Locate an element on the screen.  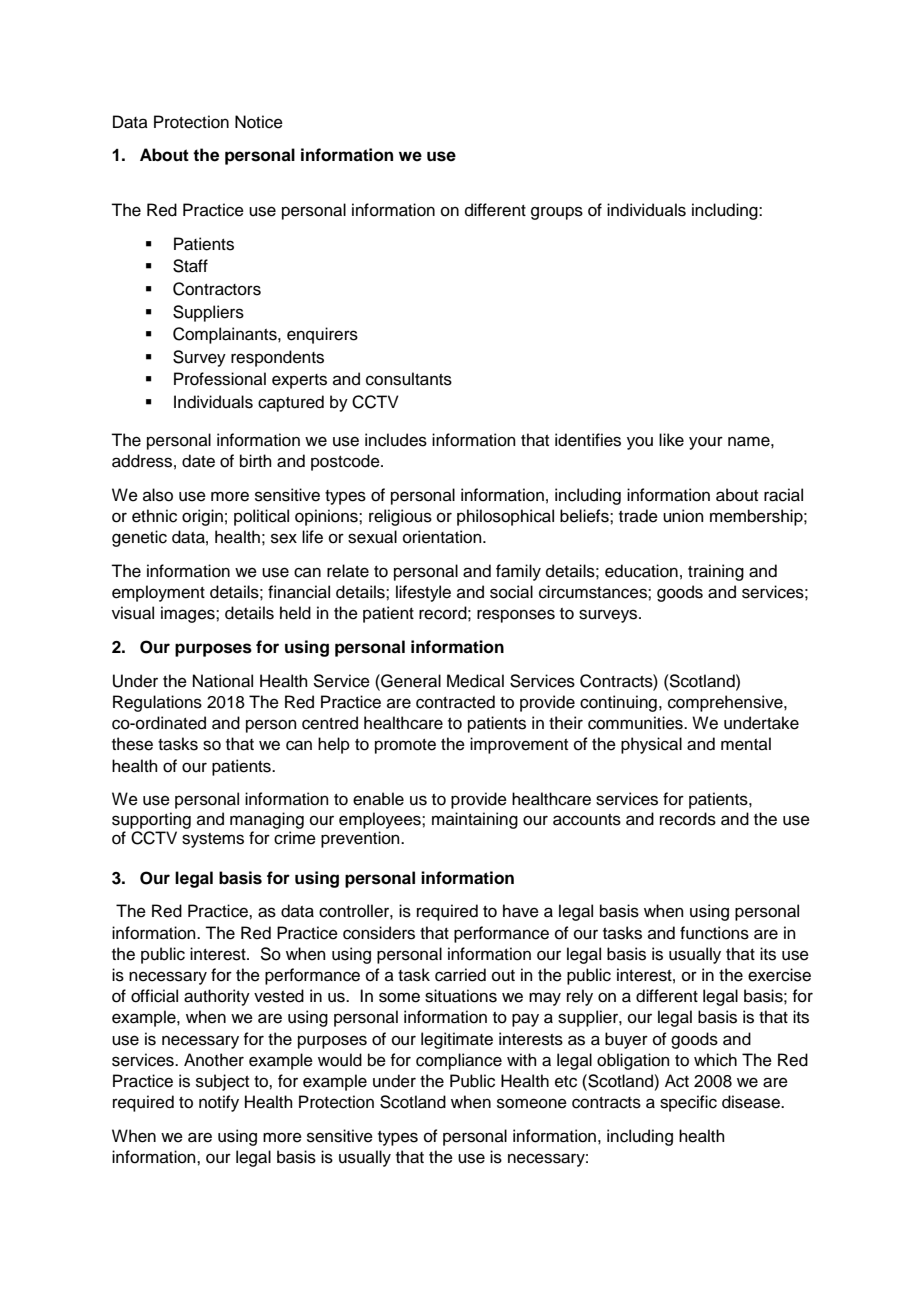
Notice is located at coordinates (259, 122).
